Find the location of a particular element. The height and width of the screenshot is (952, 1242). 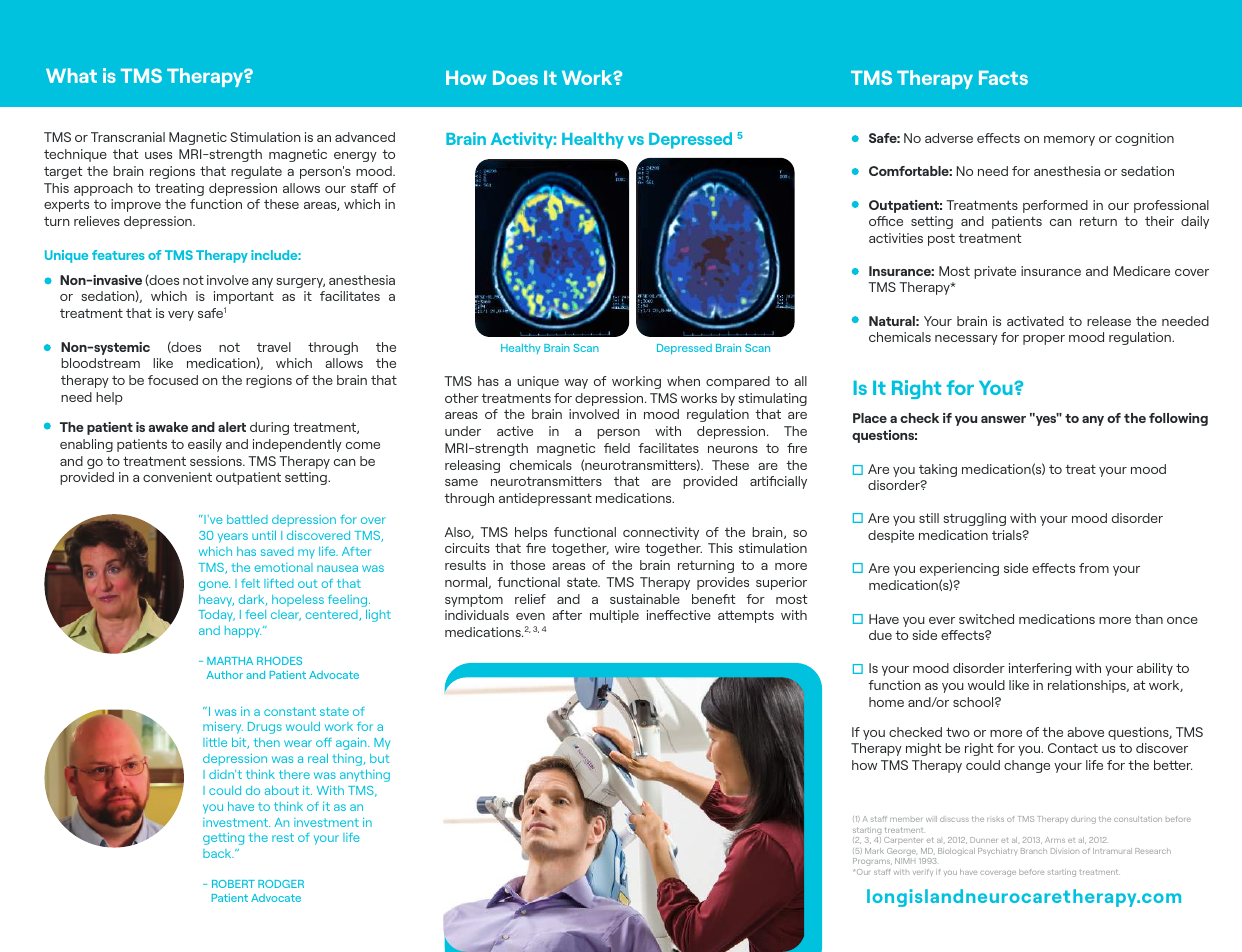

Facts is located at coordinates (1003, 78).
